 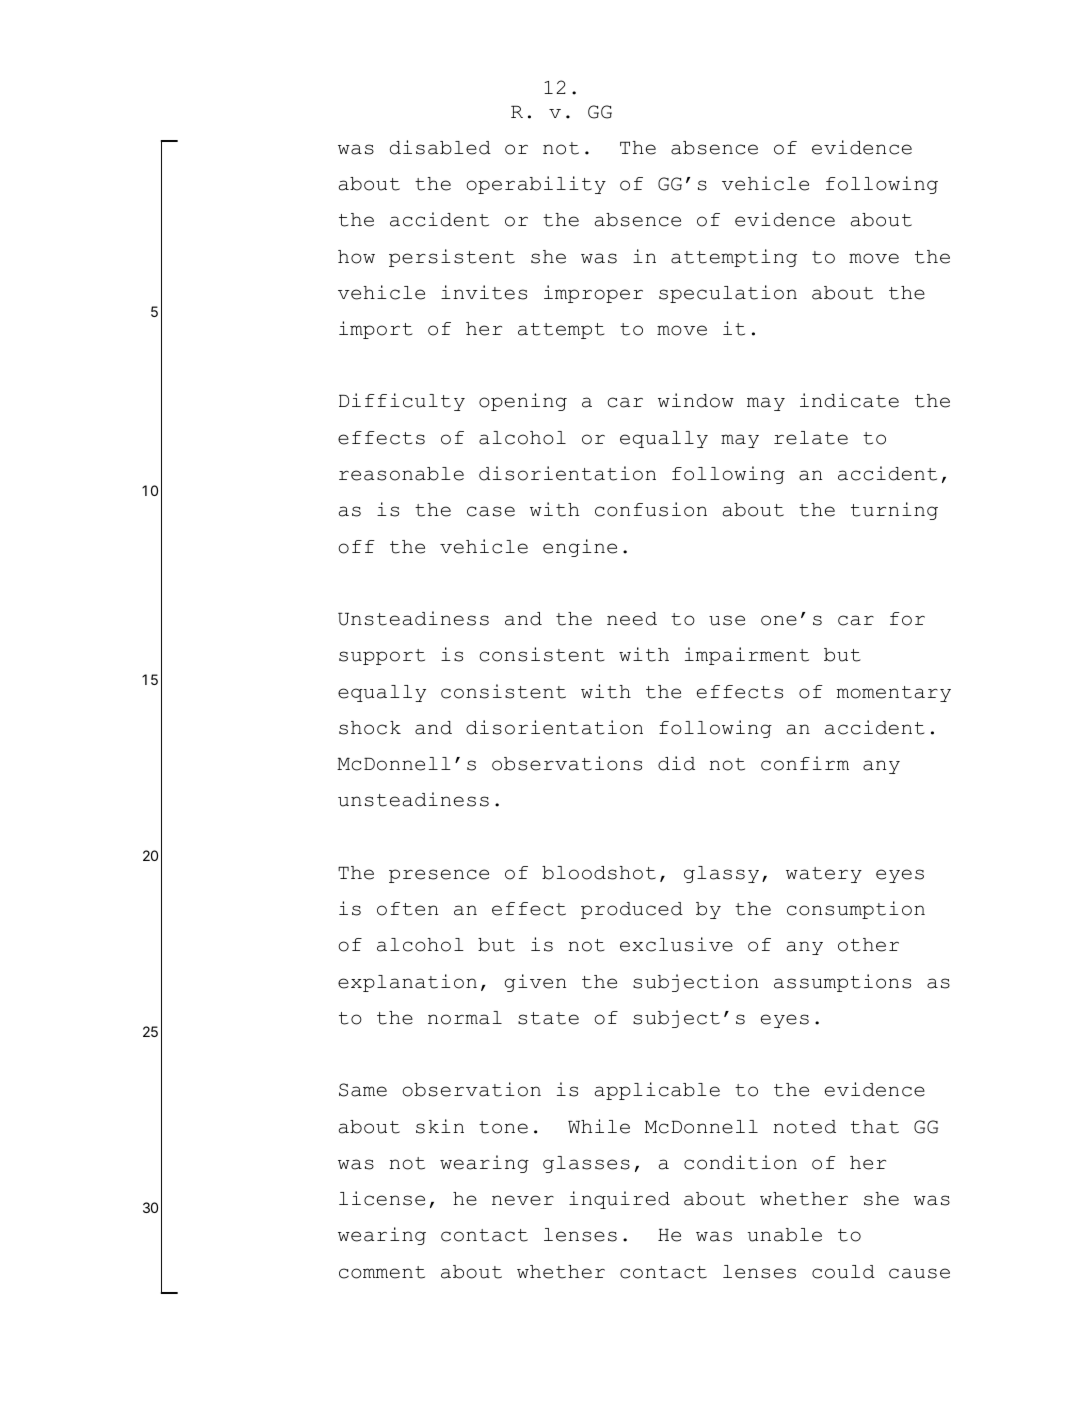 What do you see at coordinates (382, 1272) in the image?
I see `comment` at bounding box center [382, 1272].
